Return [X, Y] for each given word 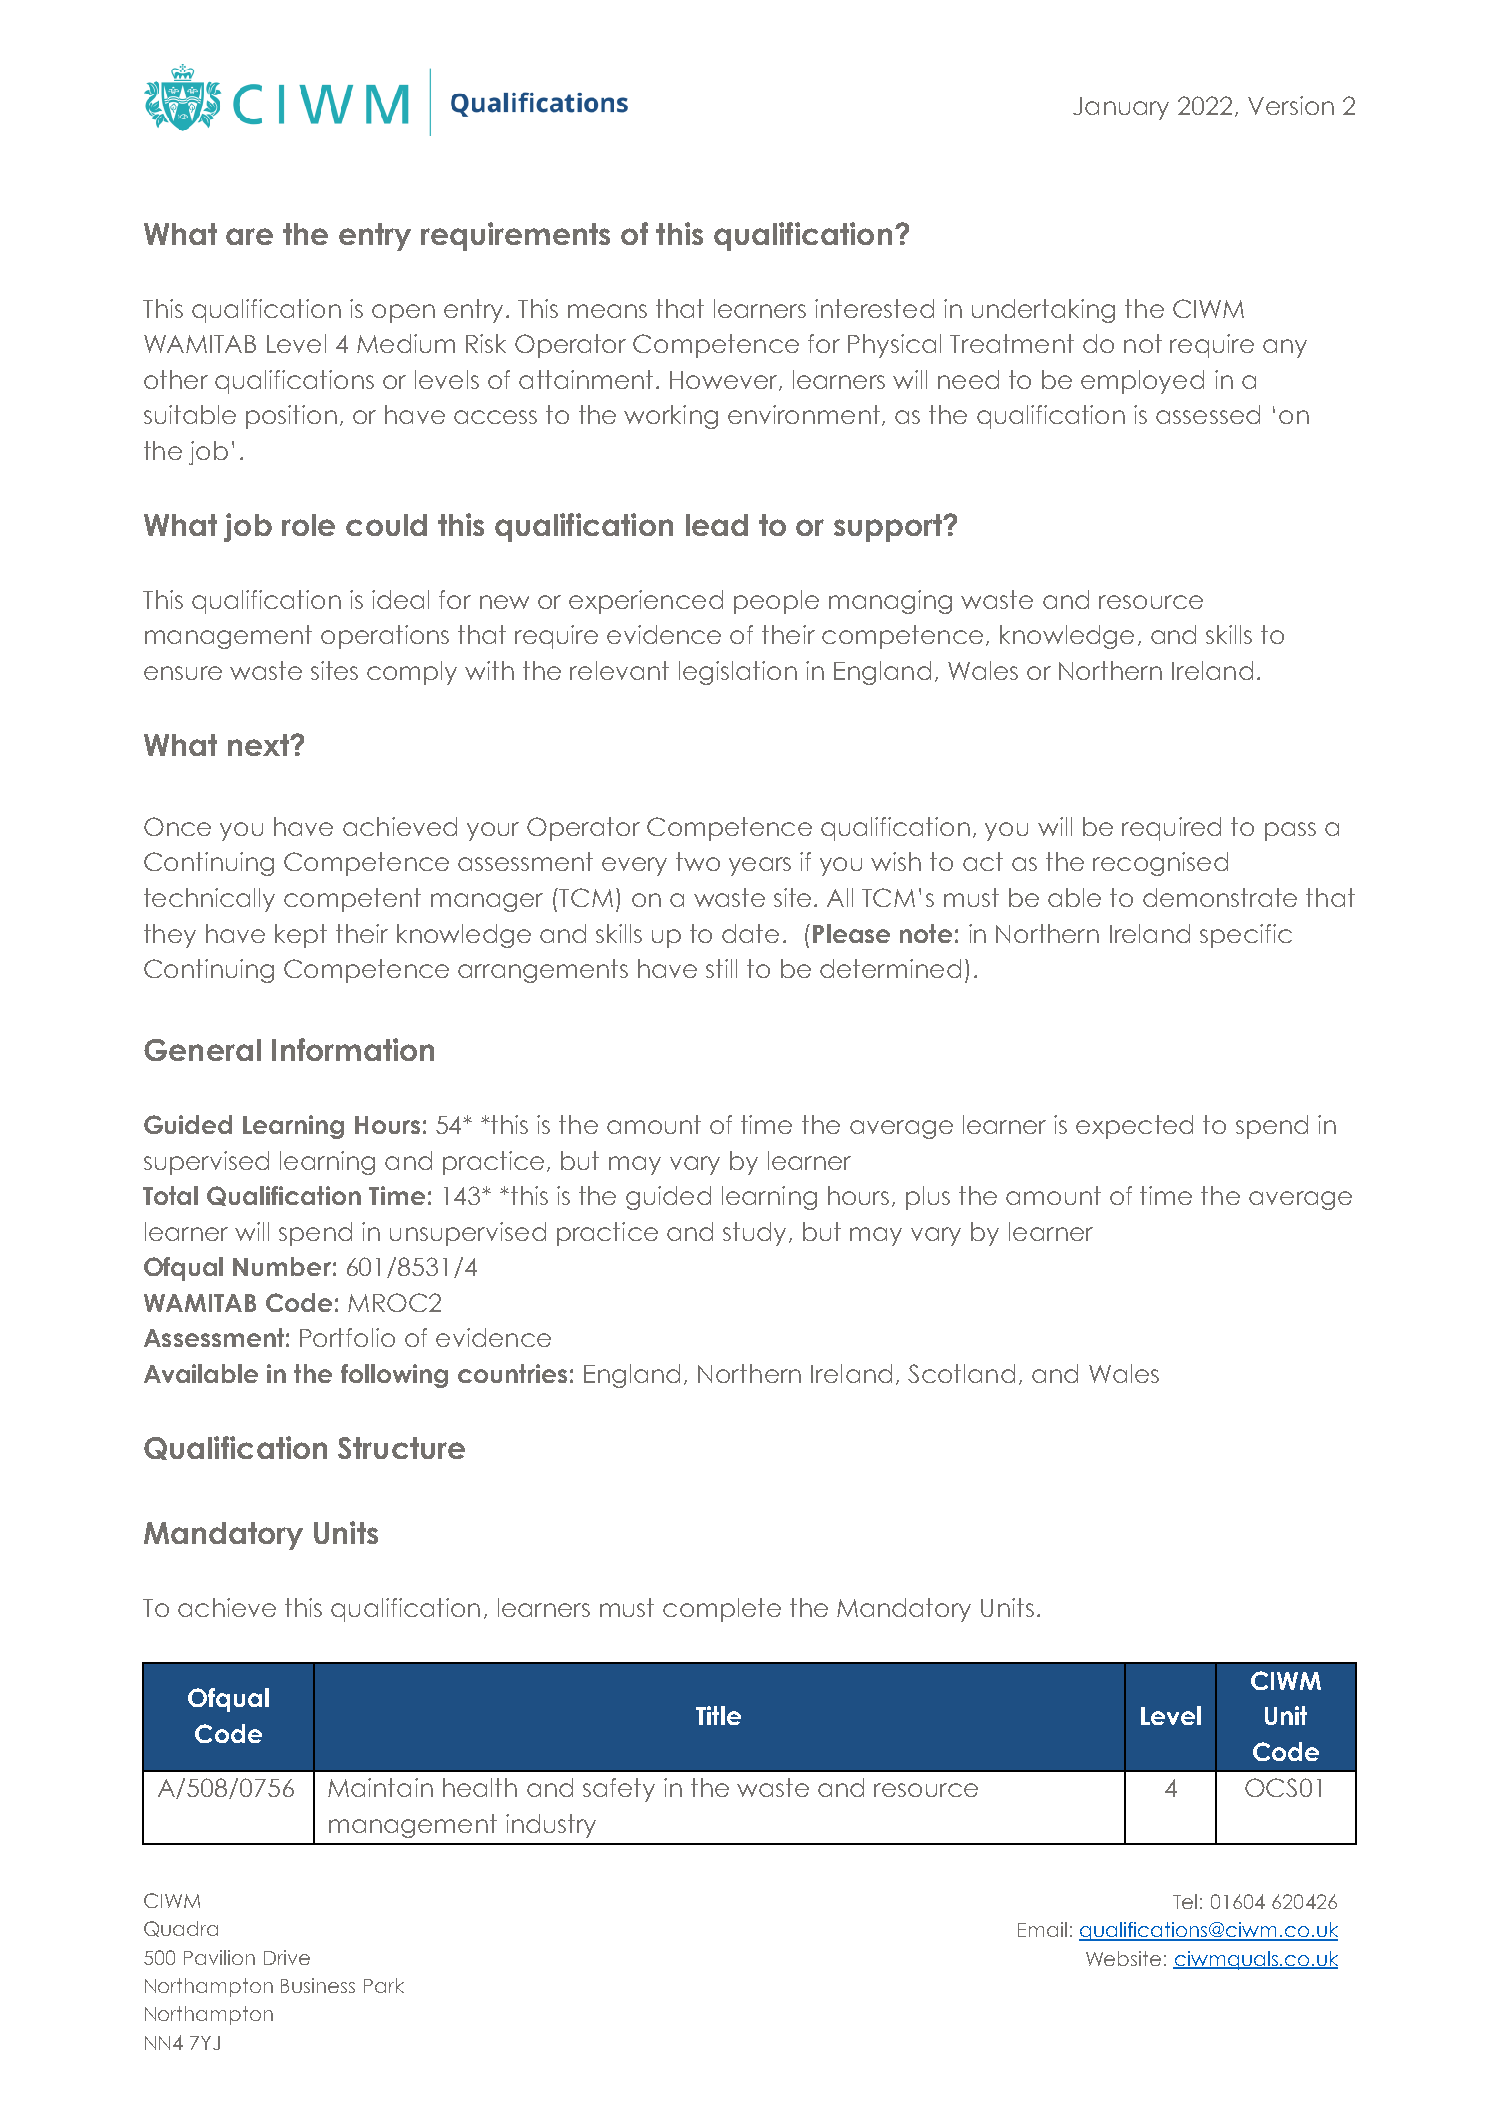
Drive [287, 1957]
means [607, 311]
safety [619, 1790]
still [721, 968]
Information [353, 1049]
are [249, 236]
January [1121, 108]
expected [1134, 1127]
